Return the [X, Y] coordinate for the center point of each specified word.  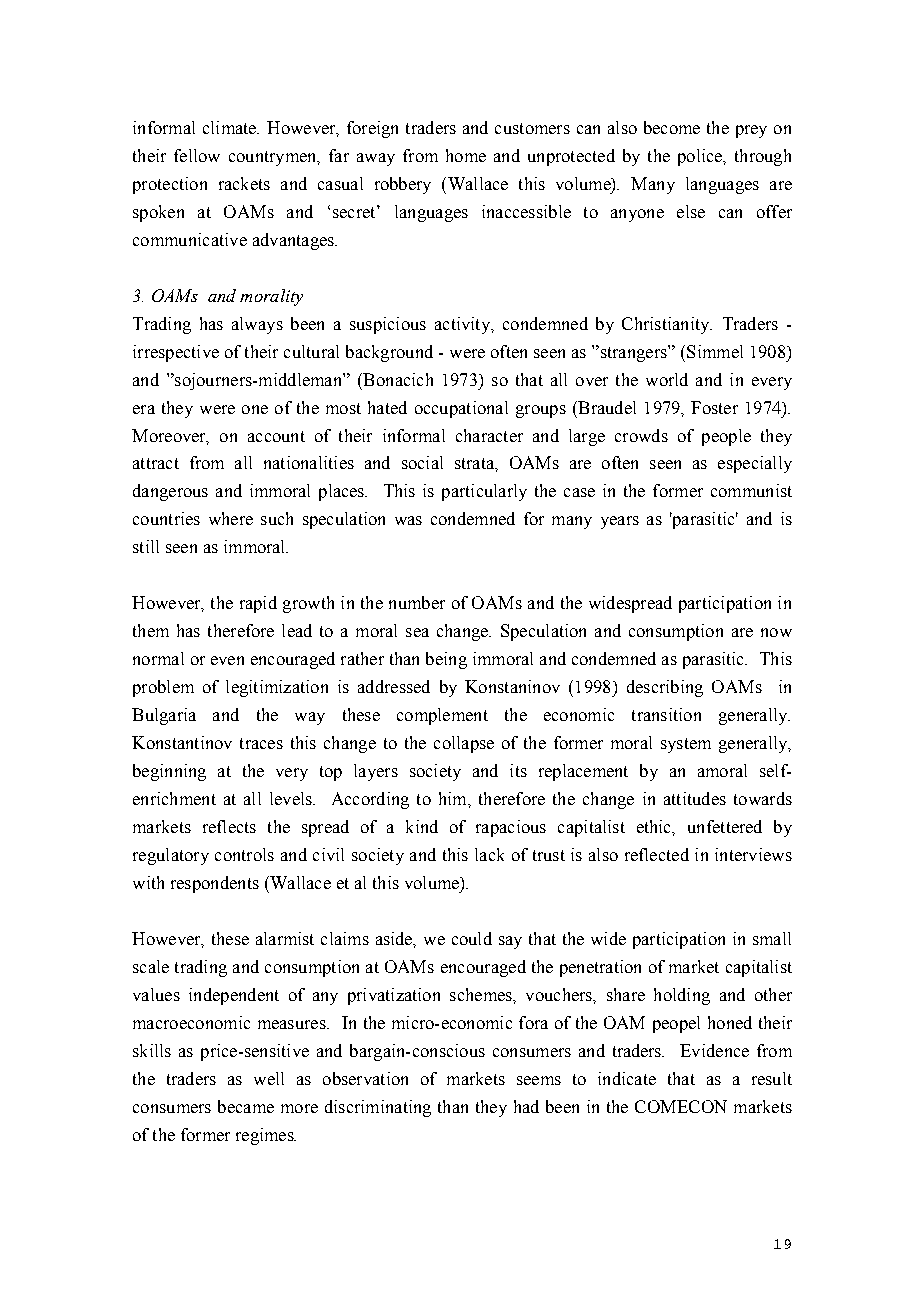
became [246, 1106]
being [446, 660]
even [227, 660]
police [701, 157]
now [776, 632]
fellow [197, 155]
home [466, 155]
